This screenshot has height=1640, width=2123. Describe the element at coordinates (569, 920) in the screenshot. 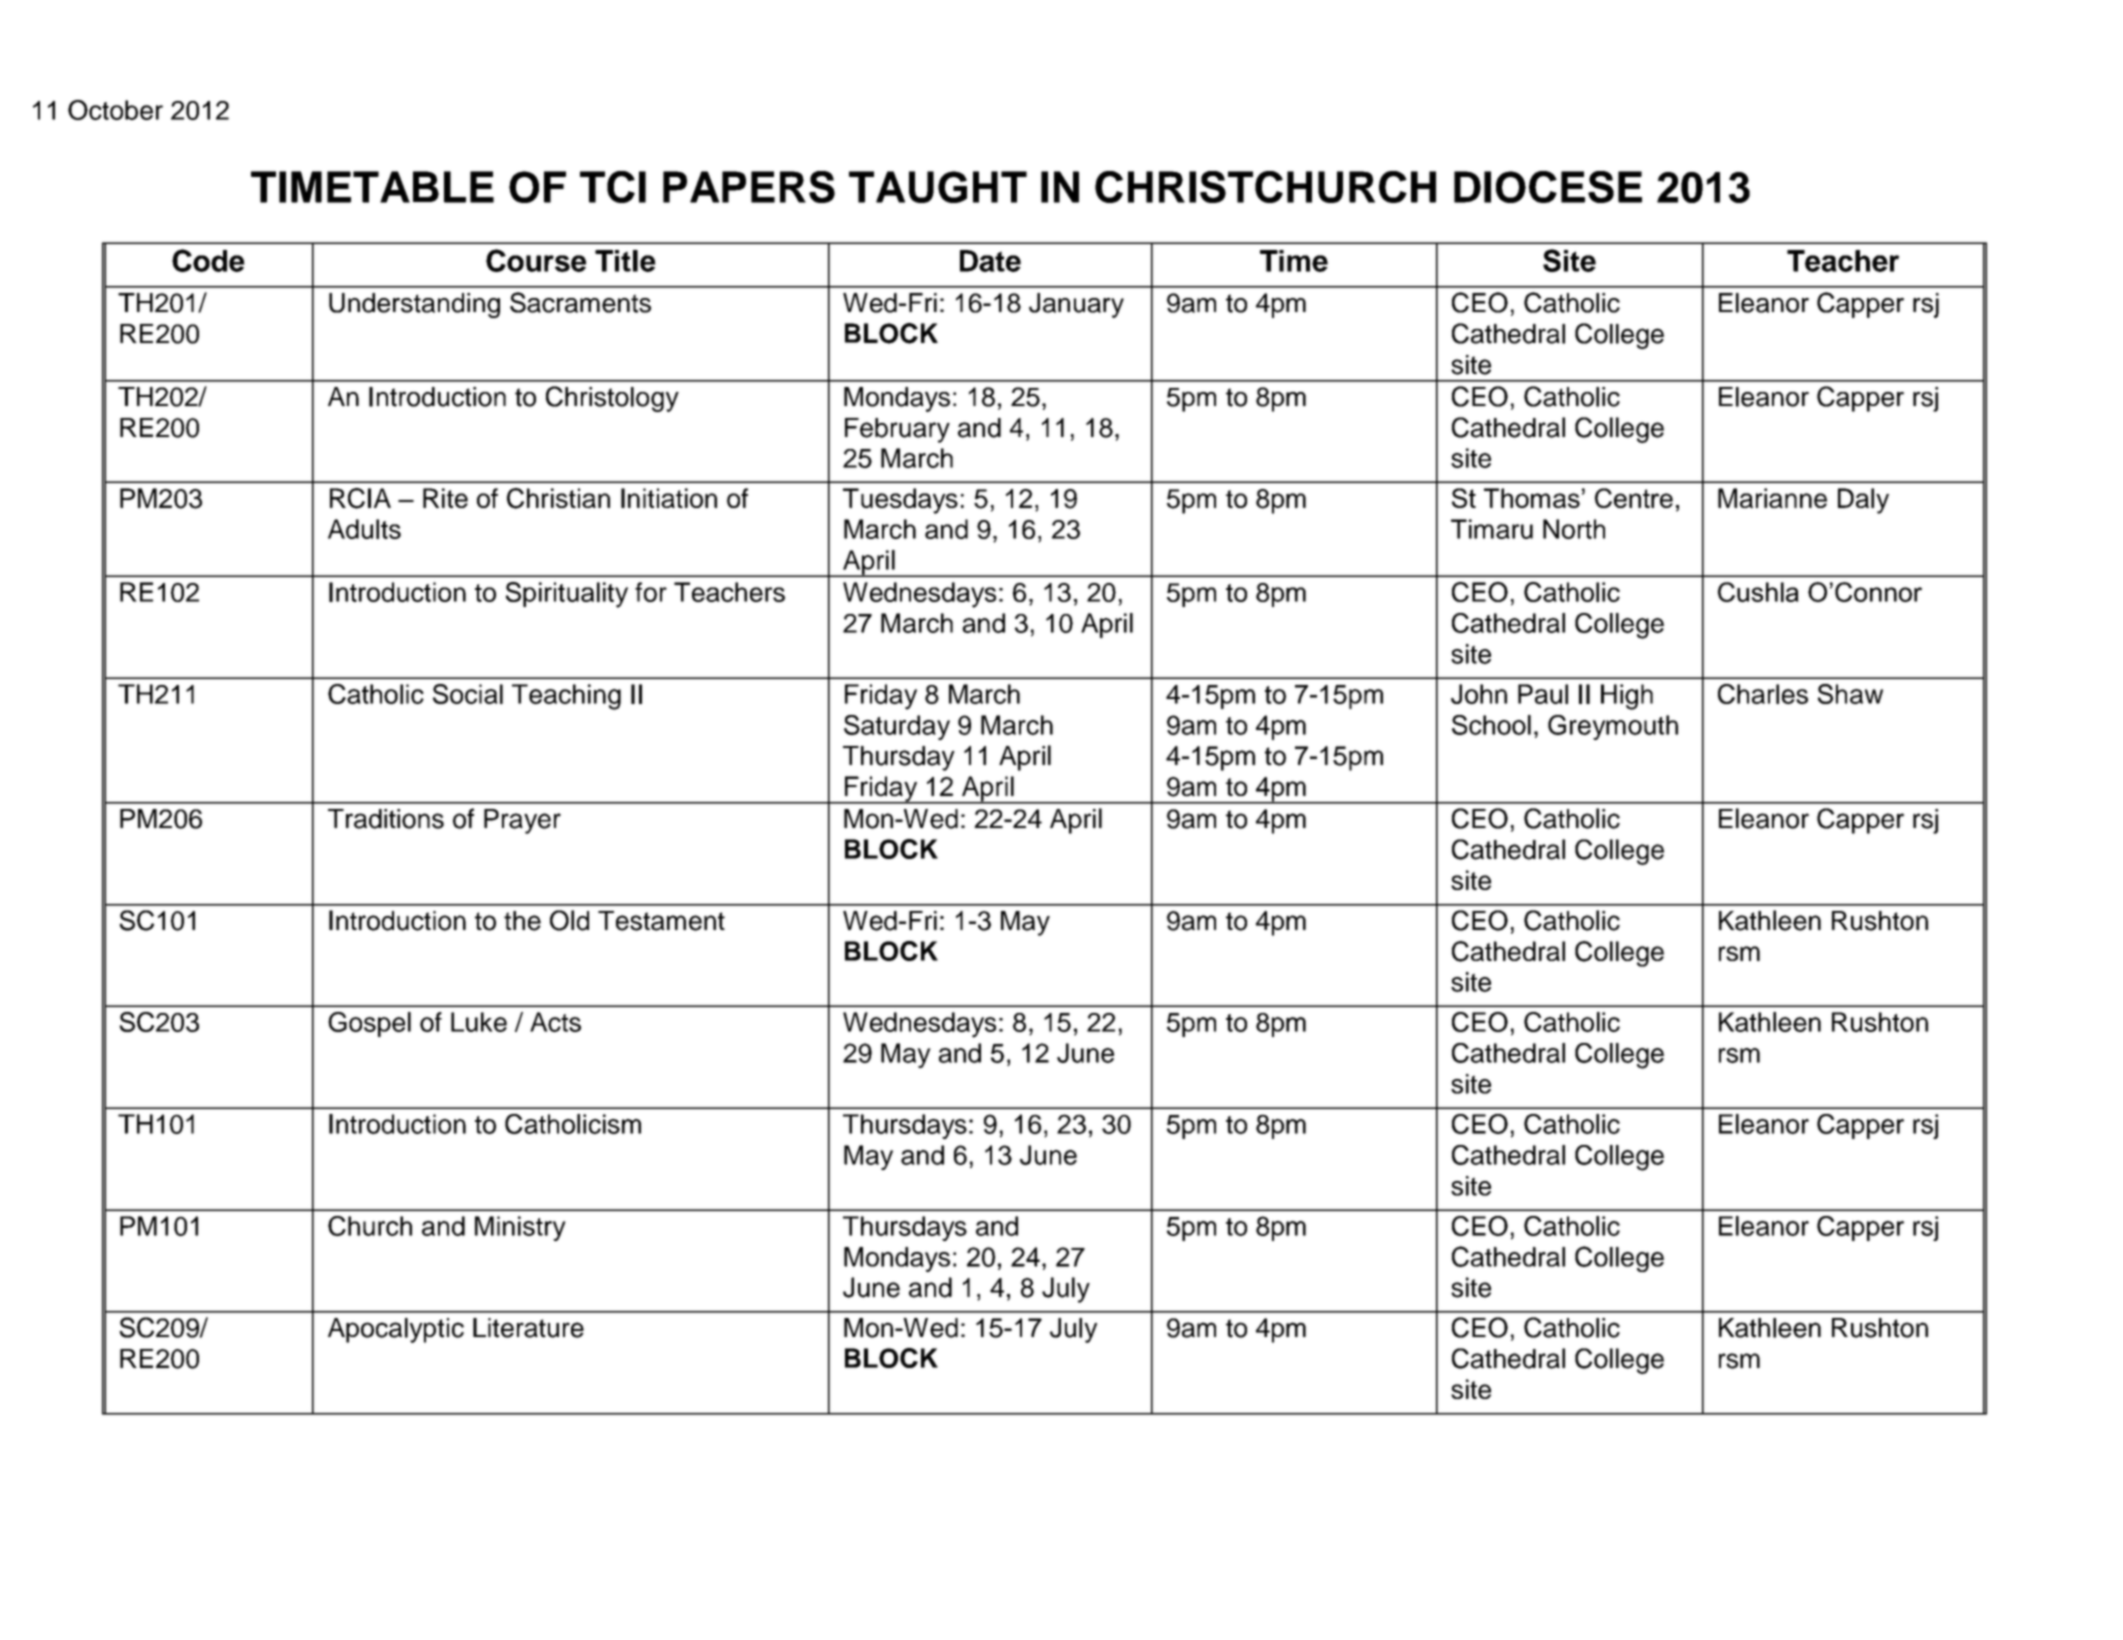

I see `Old` at that location.
